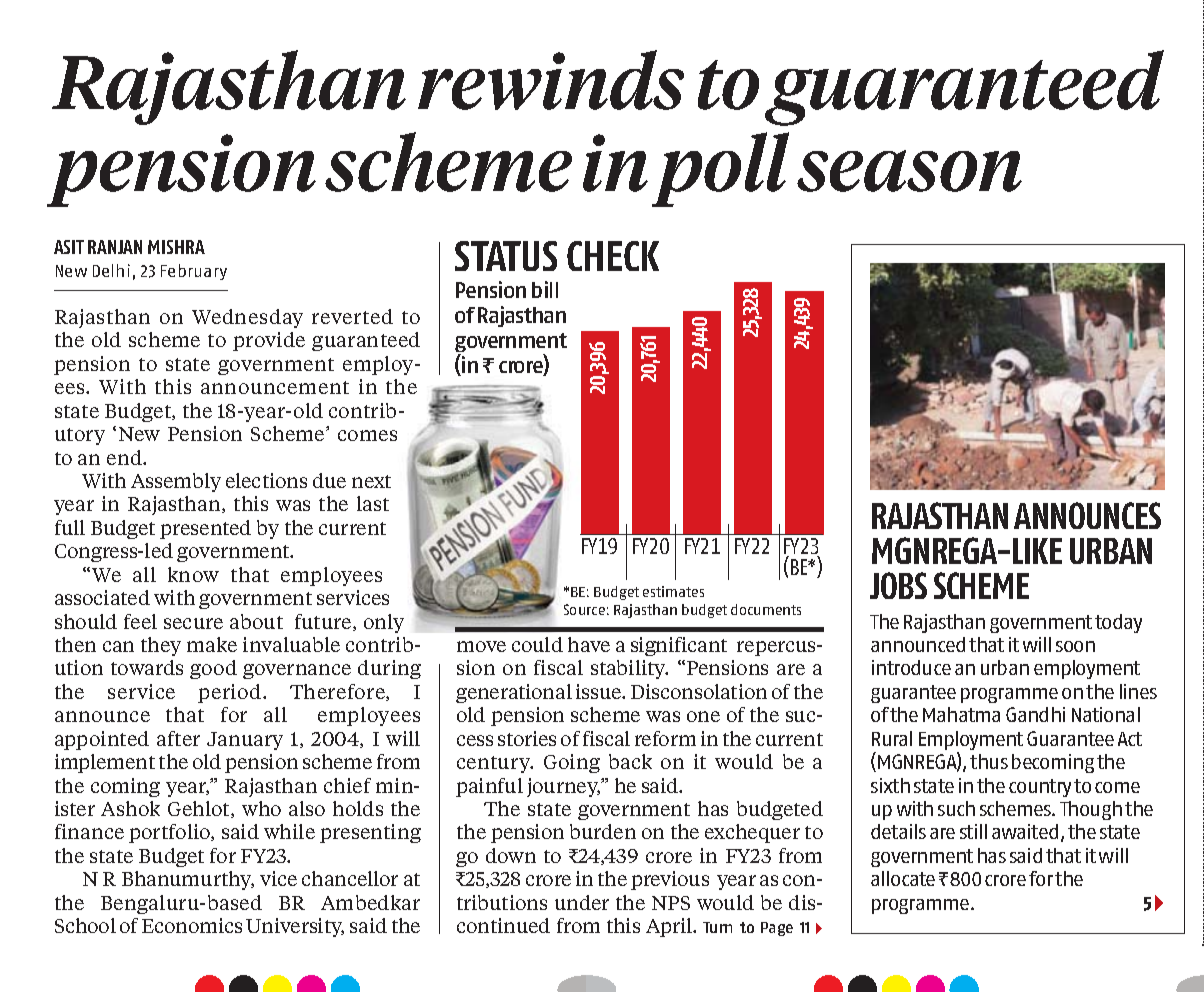  Describe the element at coordinates (673, 591) in the screenshot. I see `estimates` at that location.
